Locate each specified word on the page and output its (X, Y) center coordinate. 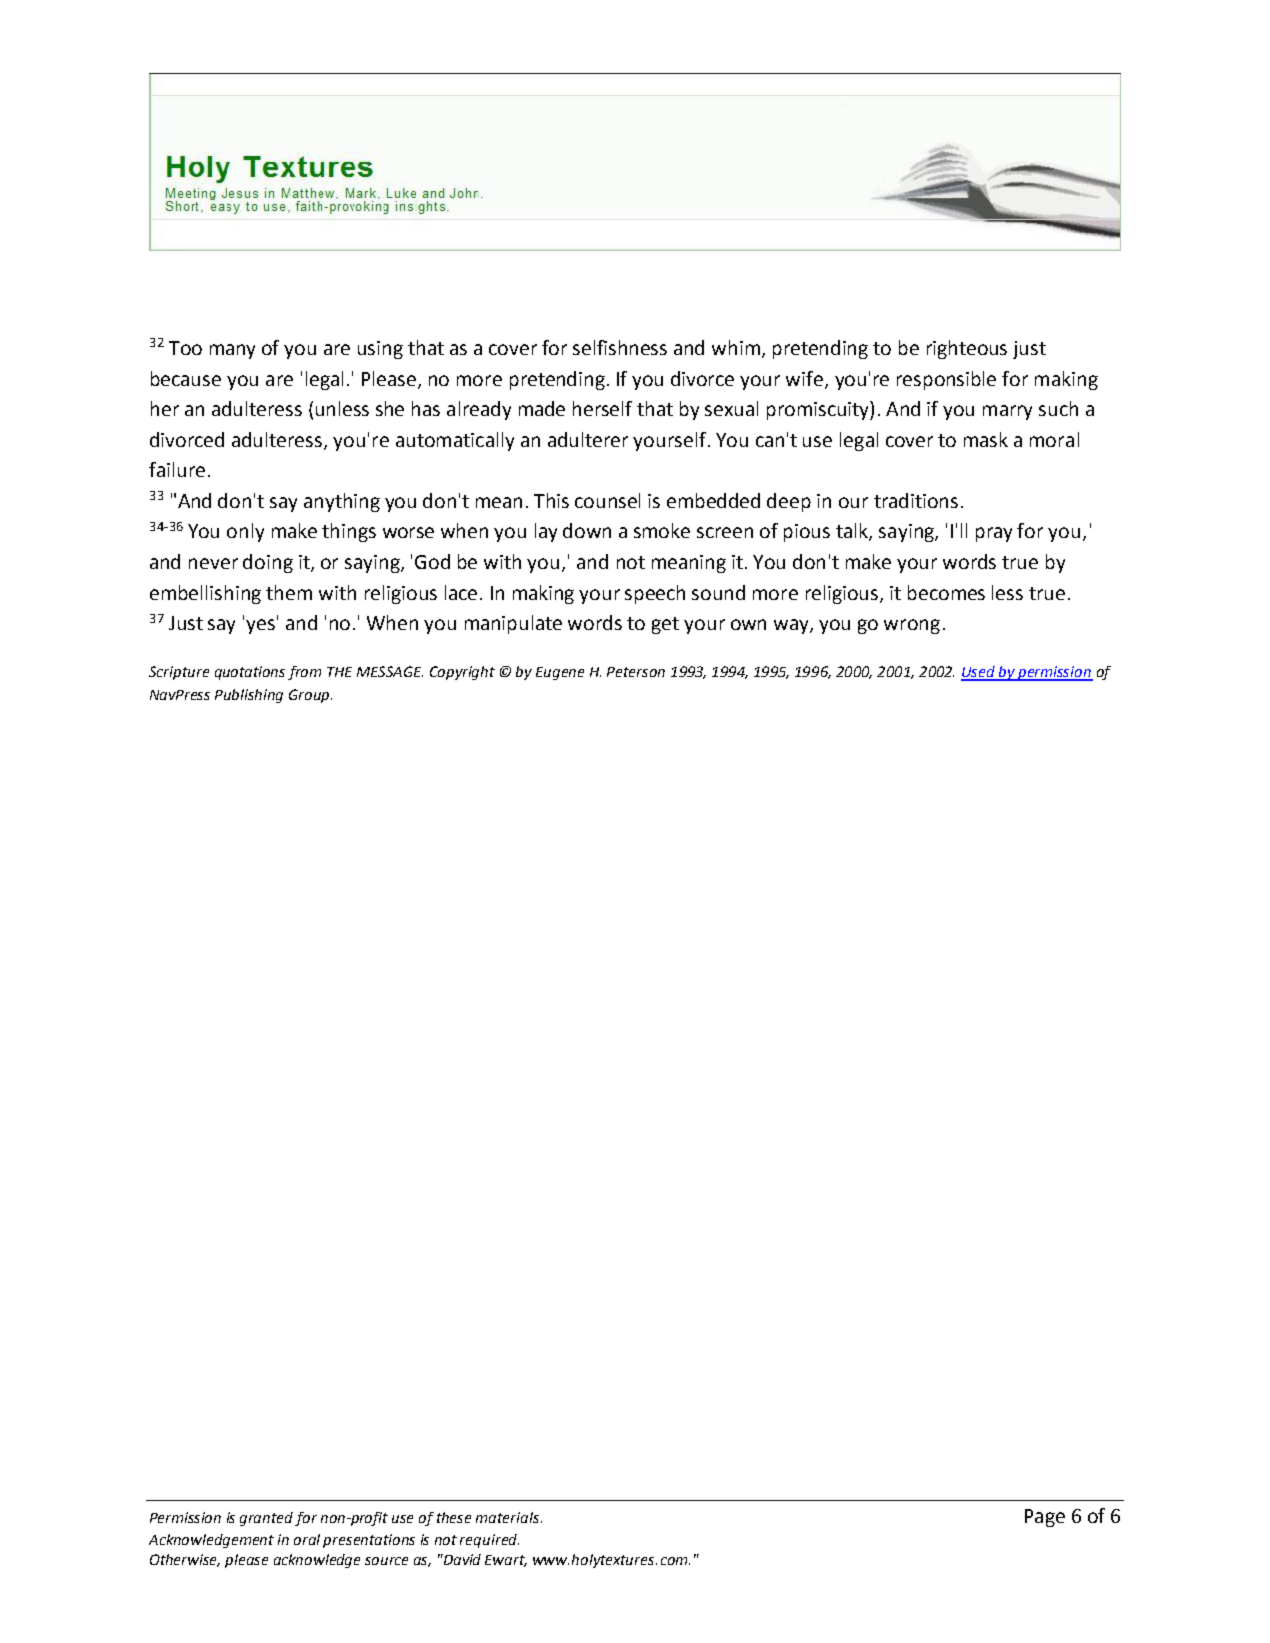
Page (1045, 1518)
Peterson (636, 672)
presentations (369, 1541)
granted (266, 1519)
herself (602, 408)
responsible (946, 380)
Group (309, 696)
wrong (912, 626)
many (232, 351)
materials (509, 1517)
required (489, 1541)
